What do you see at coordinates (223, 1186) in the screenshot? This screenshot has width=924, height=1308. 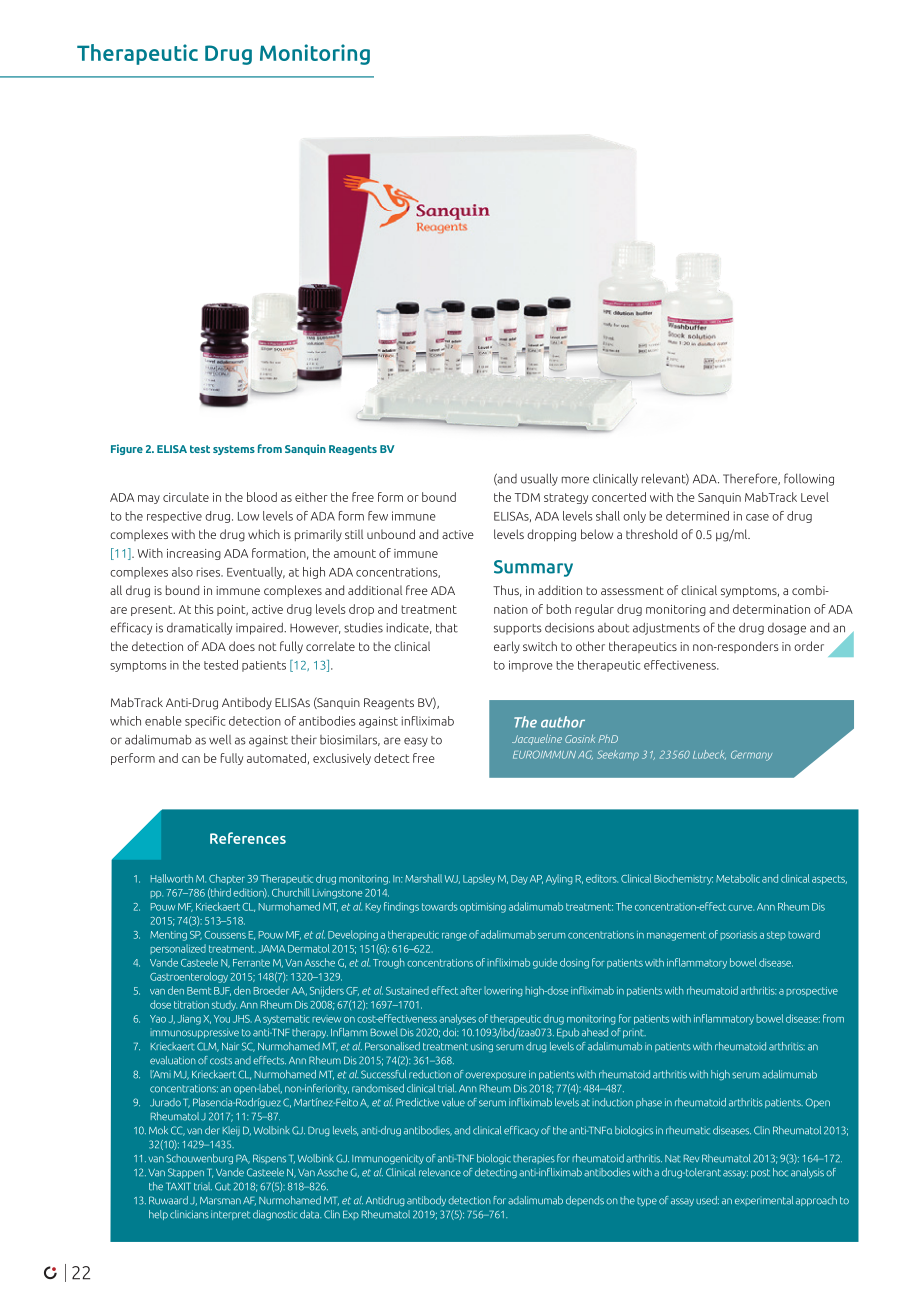 I see `Gut` at bounding box center [223, 1186].
